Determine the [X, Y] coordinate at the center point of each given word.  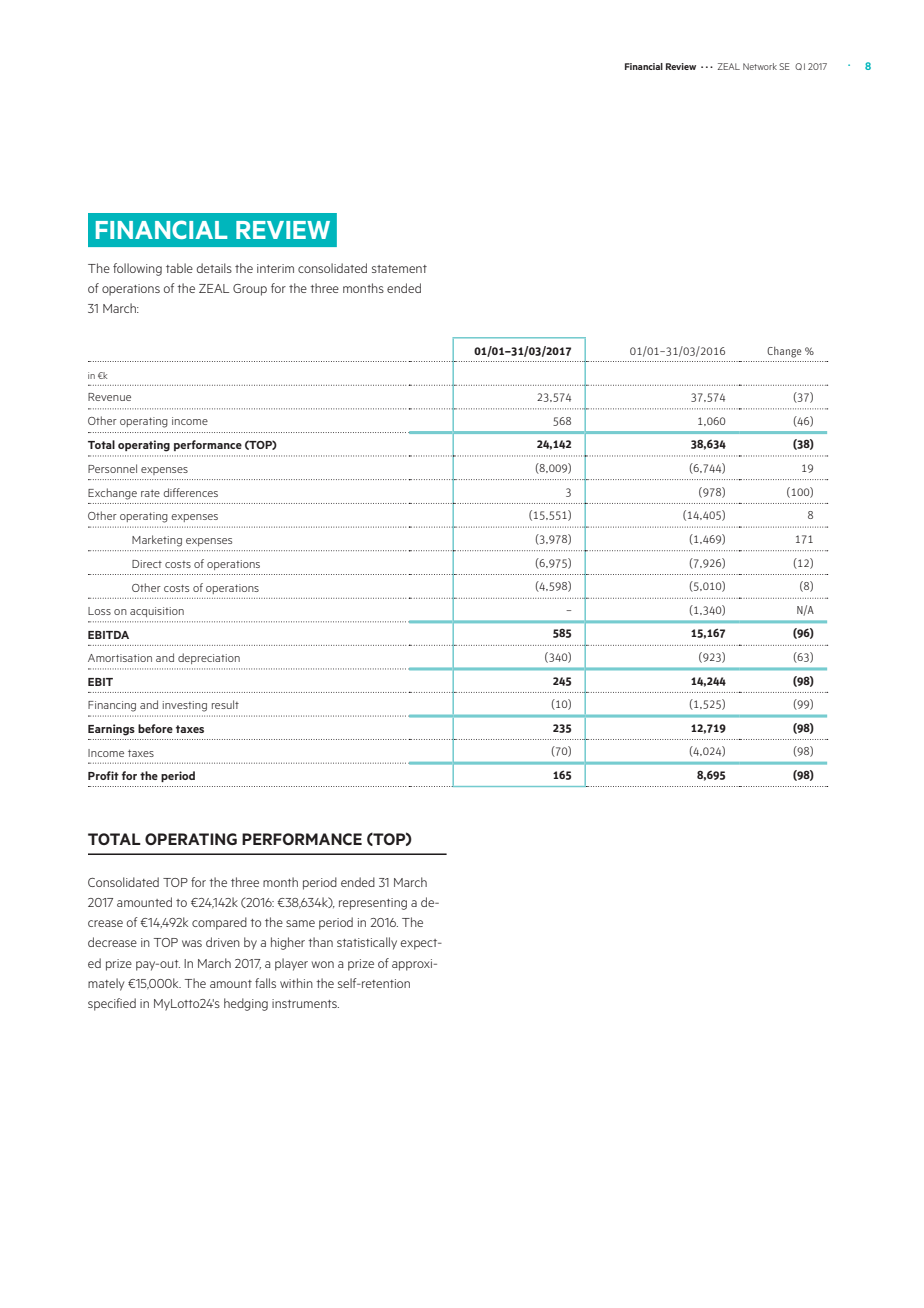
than [320, 942]
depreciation [209, 658]
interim [275, 268]
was [192, 943]
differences [191, 492]
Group [250, 290]
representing [373, 904]
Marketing [157, 541]
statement [399, 269]
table [179, 268]
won [323, 964]
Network [760, 66]
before [155, 728]
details [214, 268]
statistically [367, 943]
